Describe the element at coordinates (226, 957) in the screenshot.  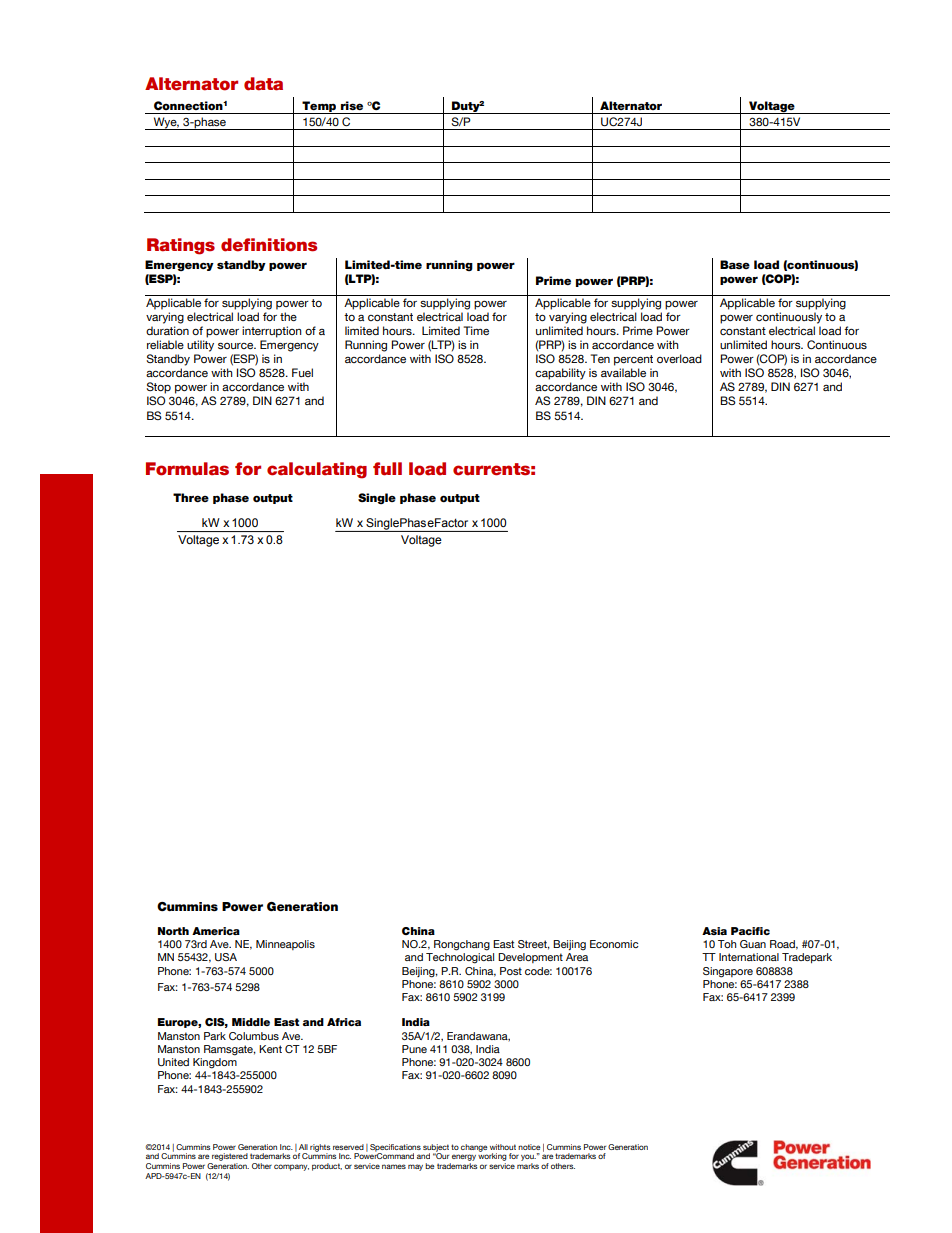
I see `USA` at that location.
